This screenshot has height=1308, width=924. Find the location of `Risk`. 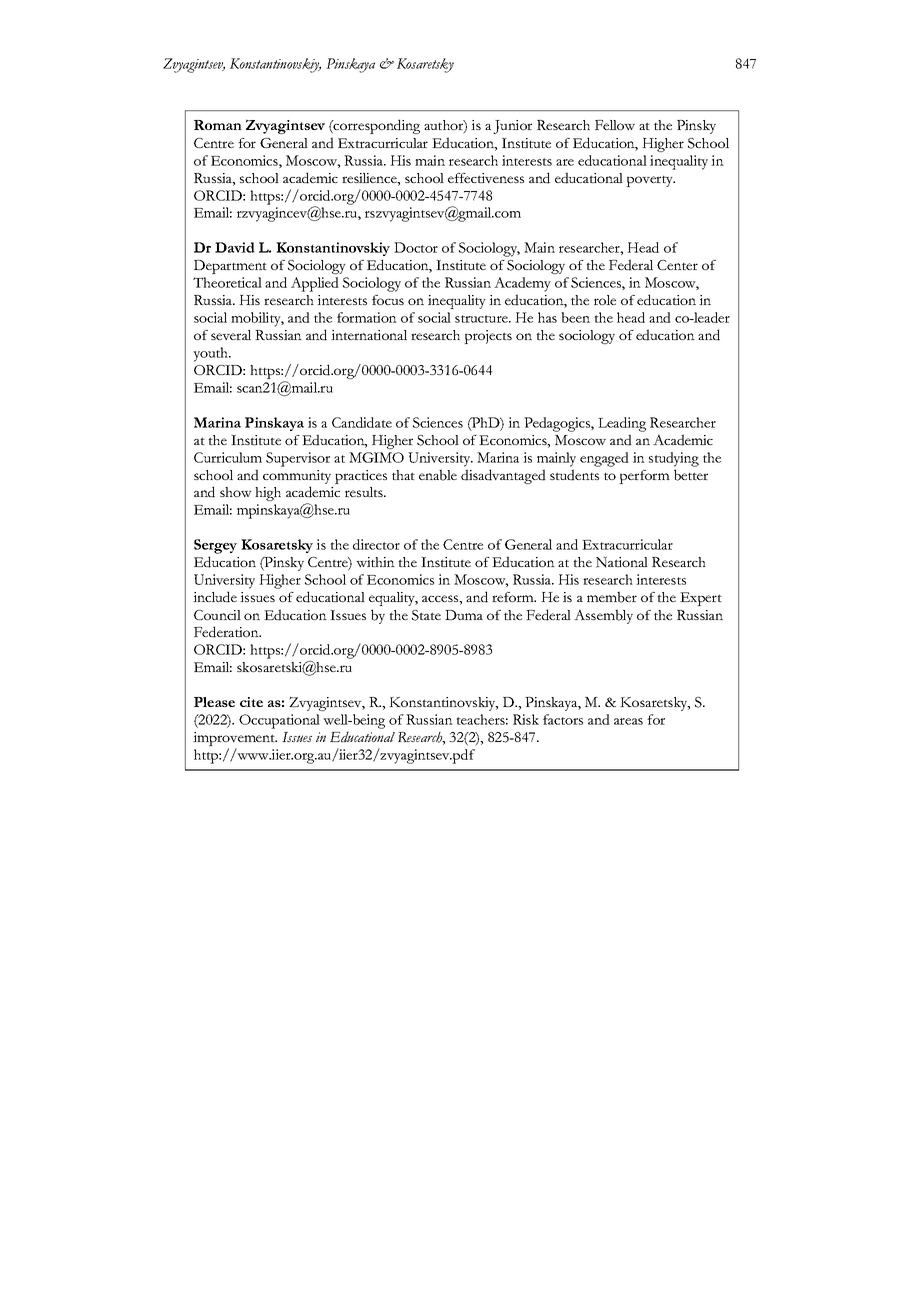

Risk is located at coordinates (526, 719).
